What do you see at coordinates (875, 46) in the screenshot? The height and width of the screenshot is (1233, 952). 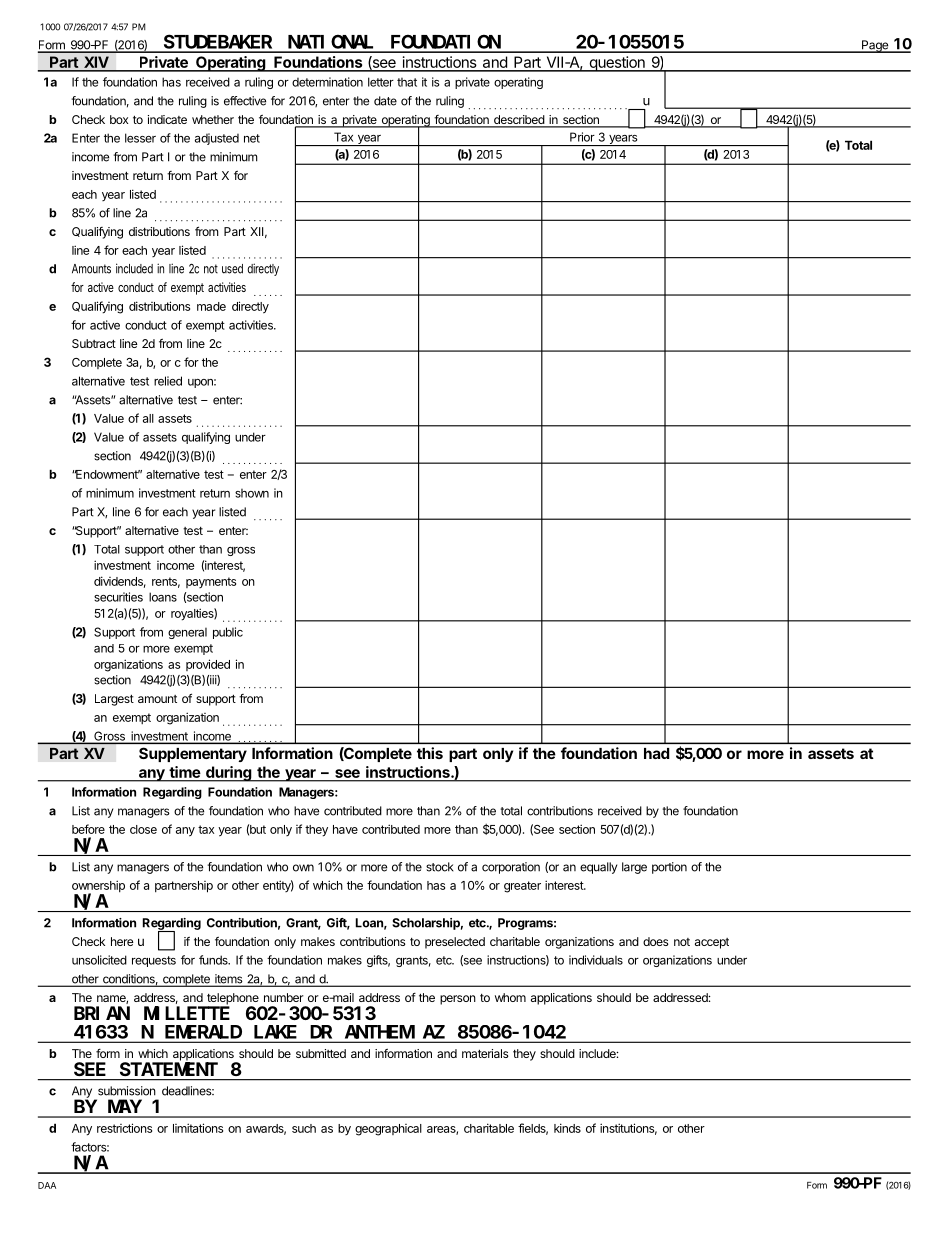 I see `Page` at bounding box center [875, 46].
